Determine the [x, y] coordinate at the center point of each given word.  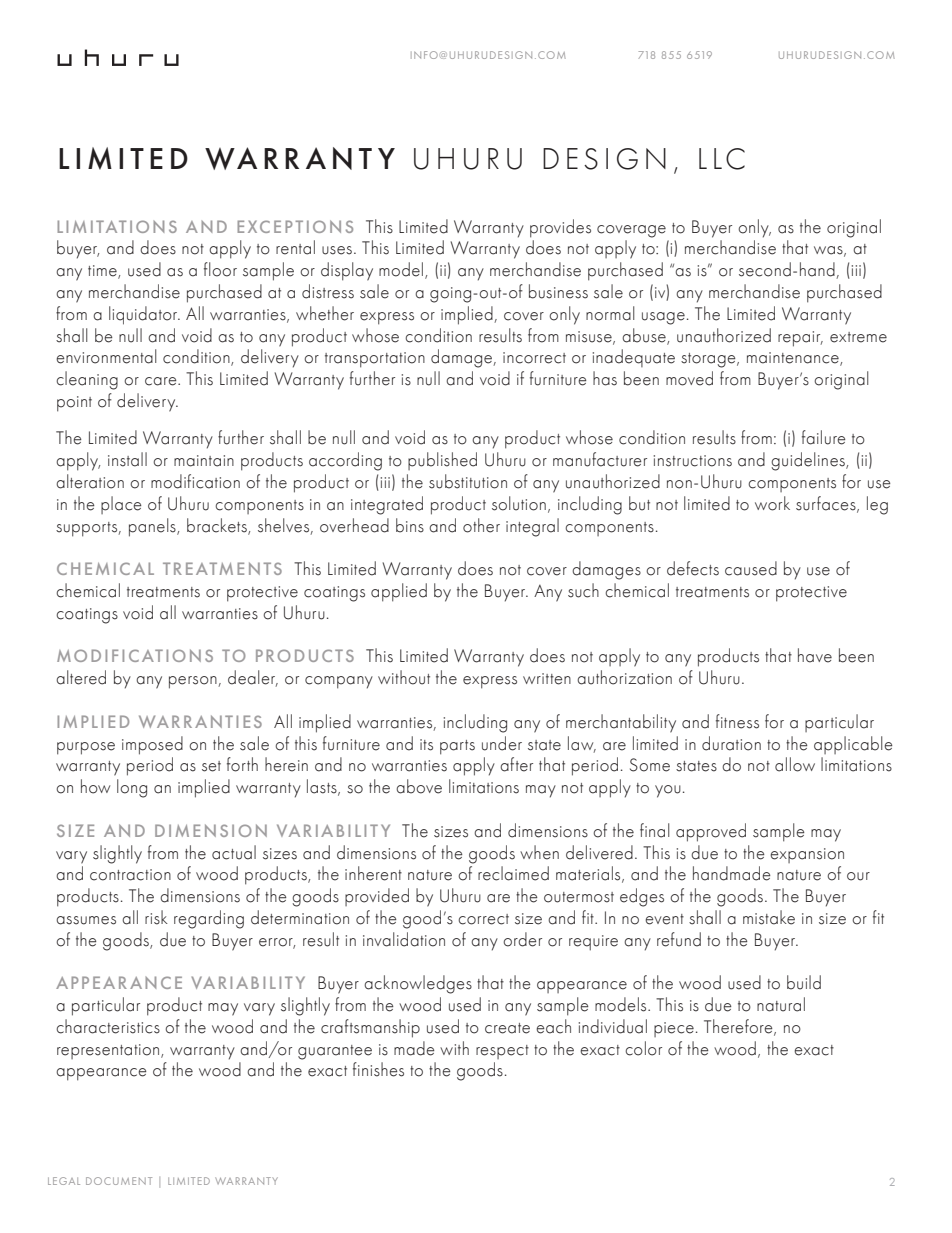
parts [457, 747]
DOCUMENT [119, 1181]
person [194, 682]
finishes [378, 1069]
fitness [737, 721]
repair [800, 339]
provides [560, 228]
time [103, 272]
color [643, 1048]
